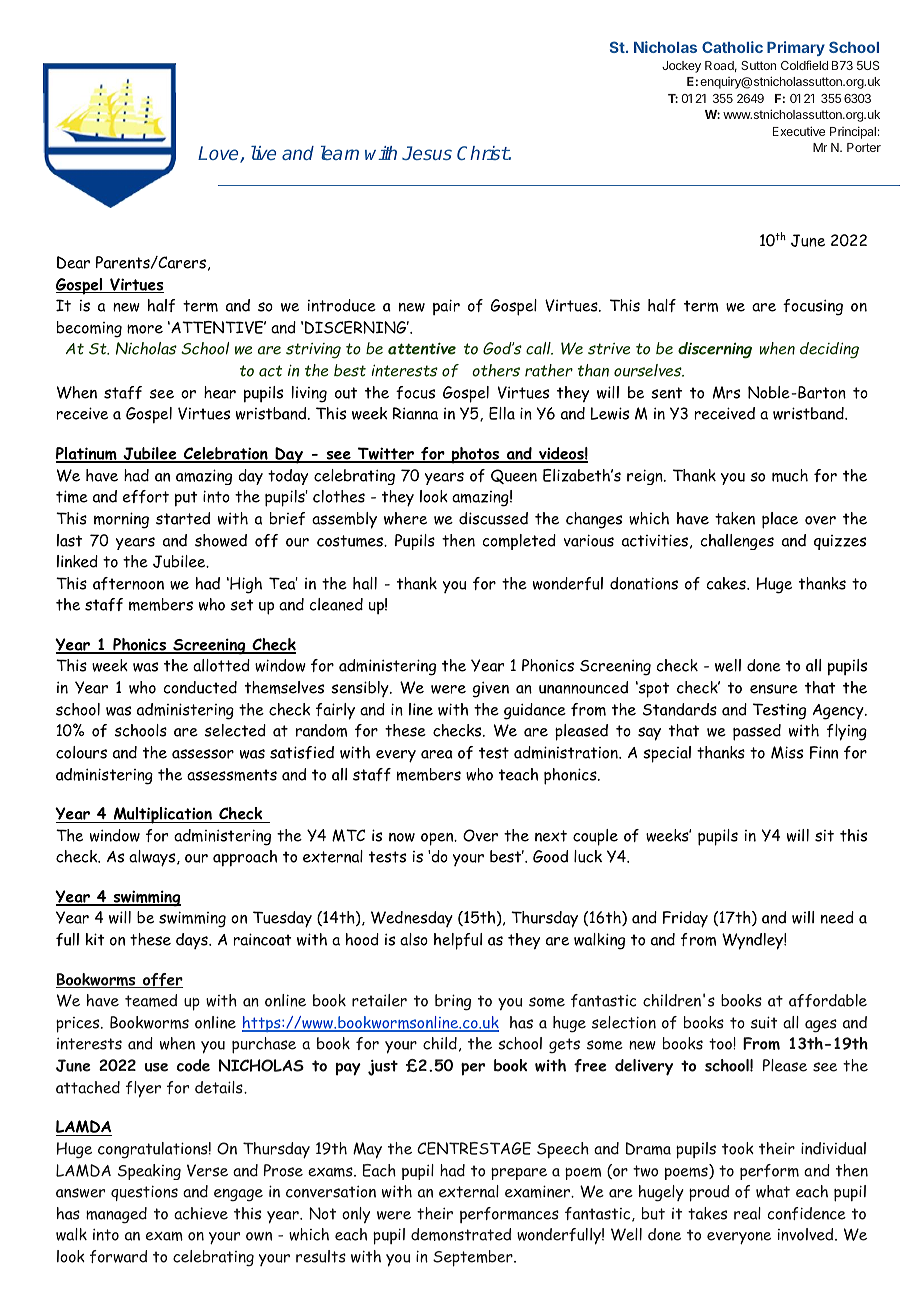  Describe the element at coordinates (200, 687) in the document. I see `conducted` at that location.
